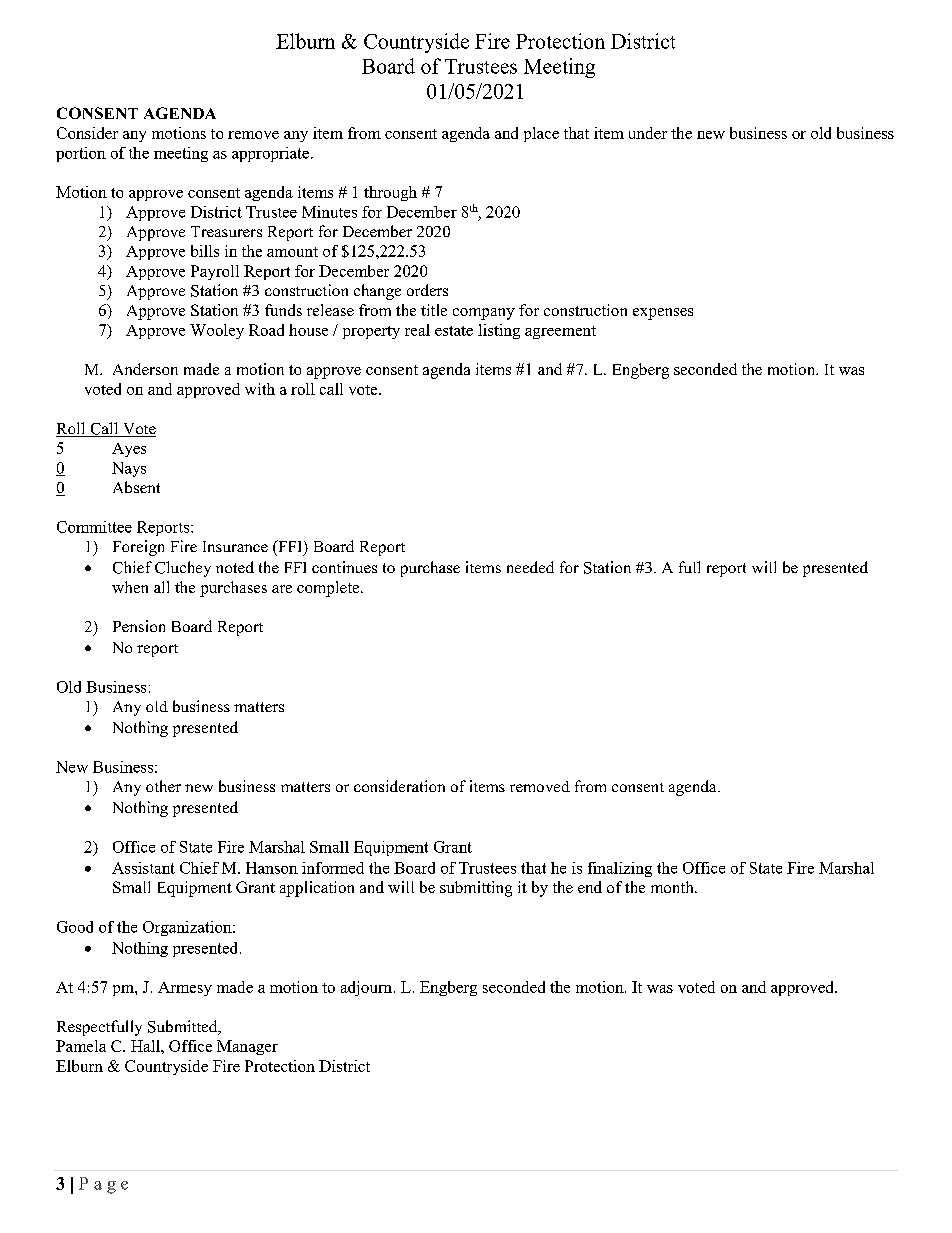  I want to click on application, so click(317, 889).
